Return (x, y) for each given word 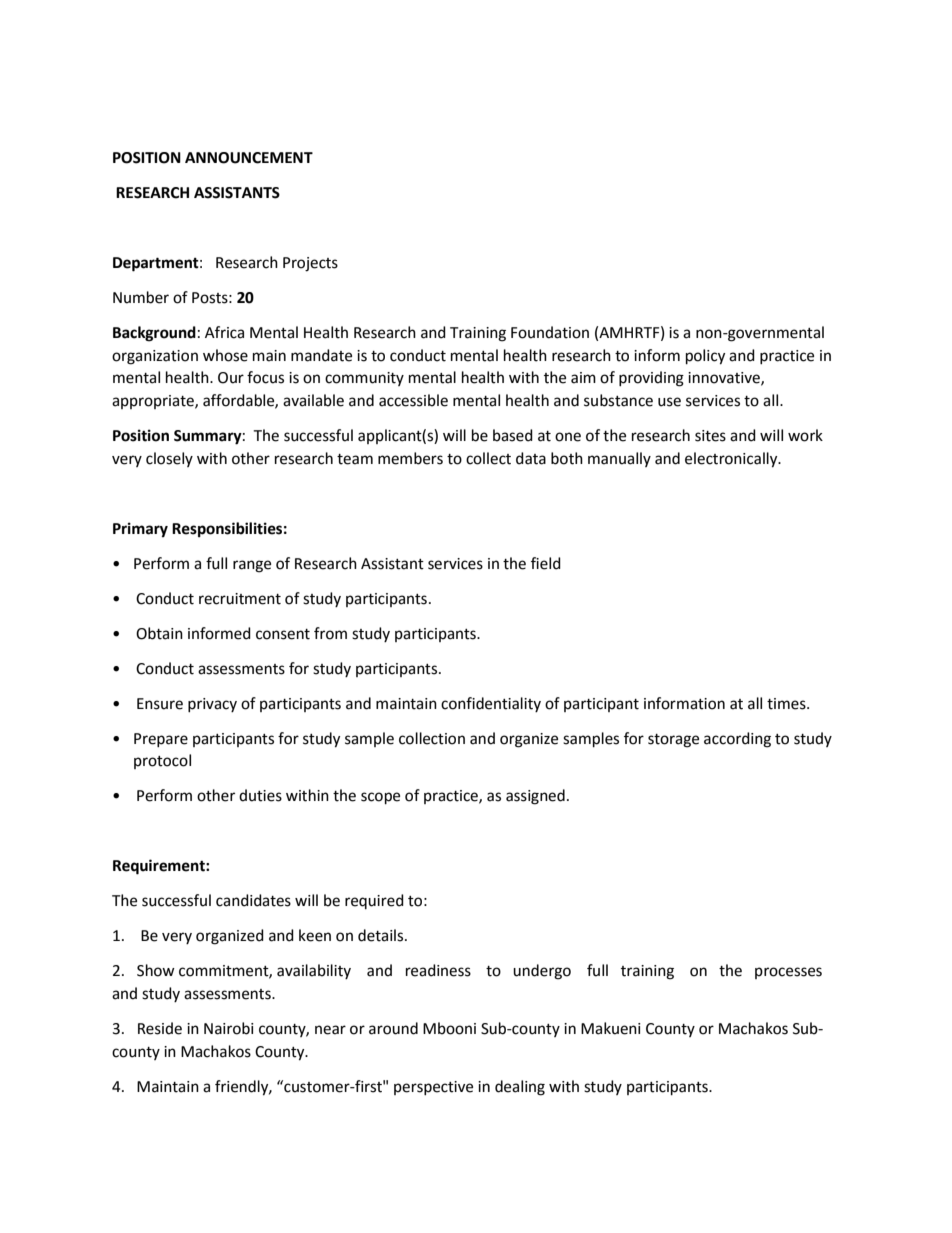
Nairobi (229, 1028)
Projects (310, 264)
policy (705, 357)
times (787, 704)
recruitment (240, 599)
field (546, 563)
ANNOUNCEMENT (249, 158)
